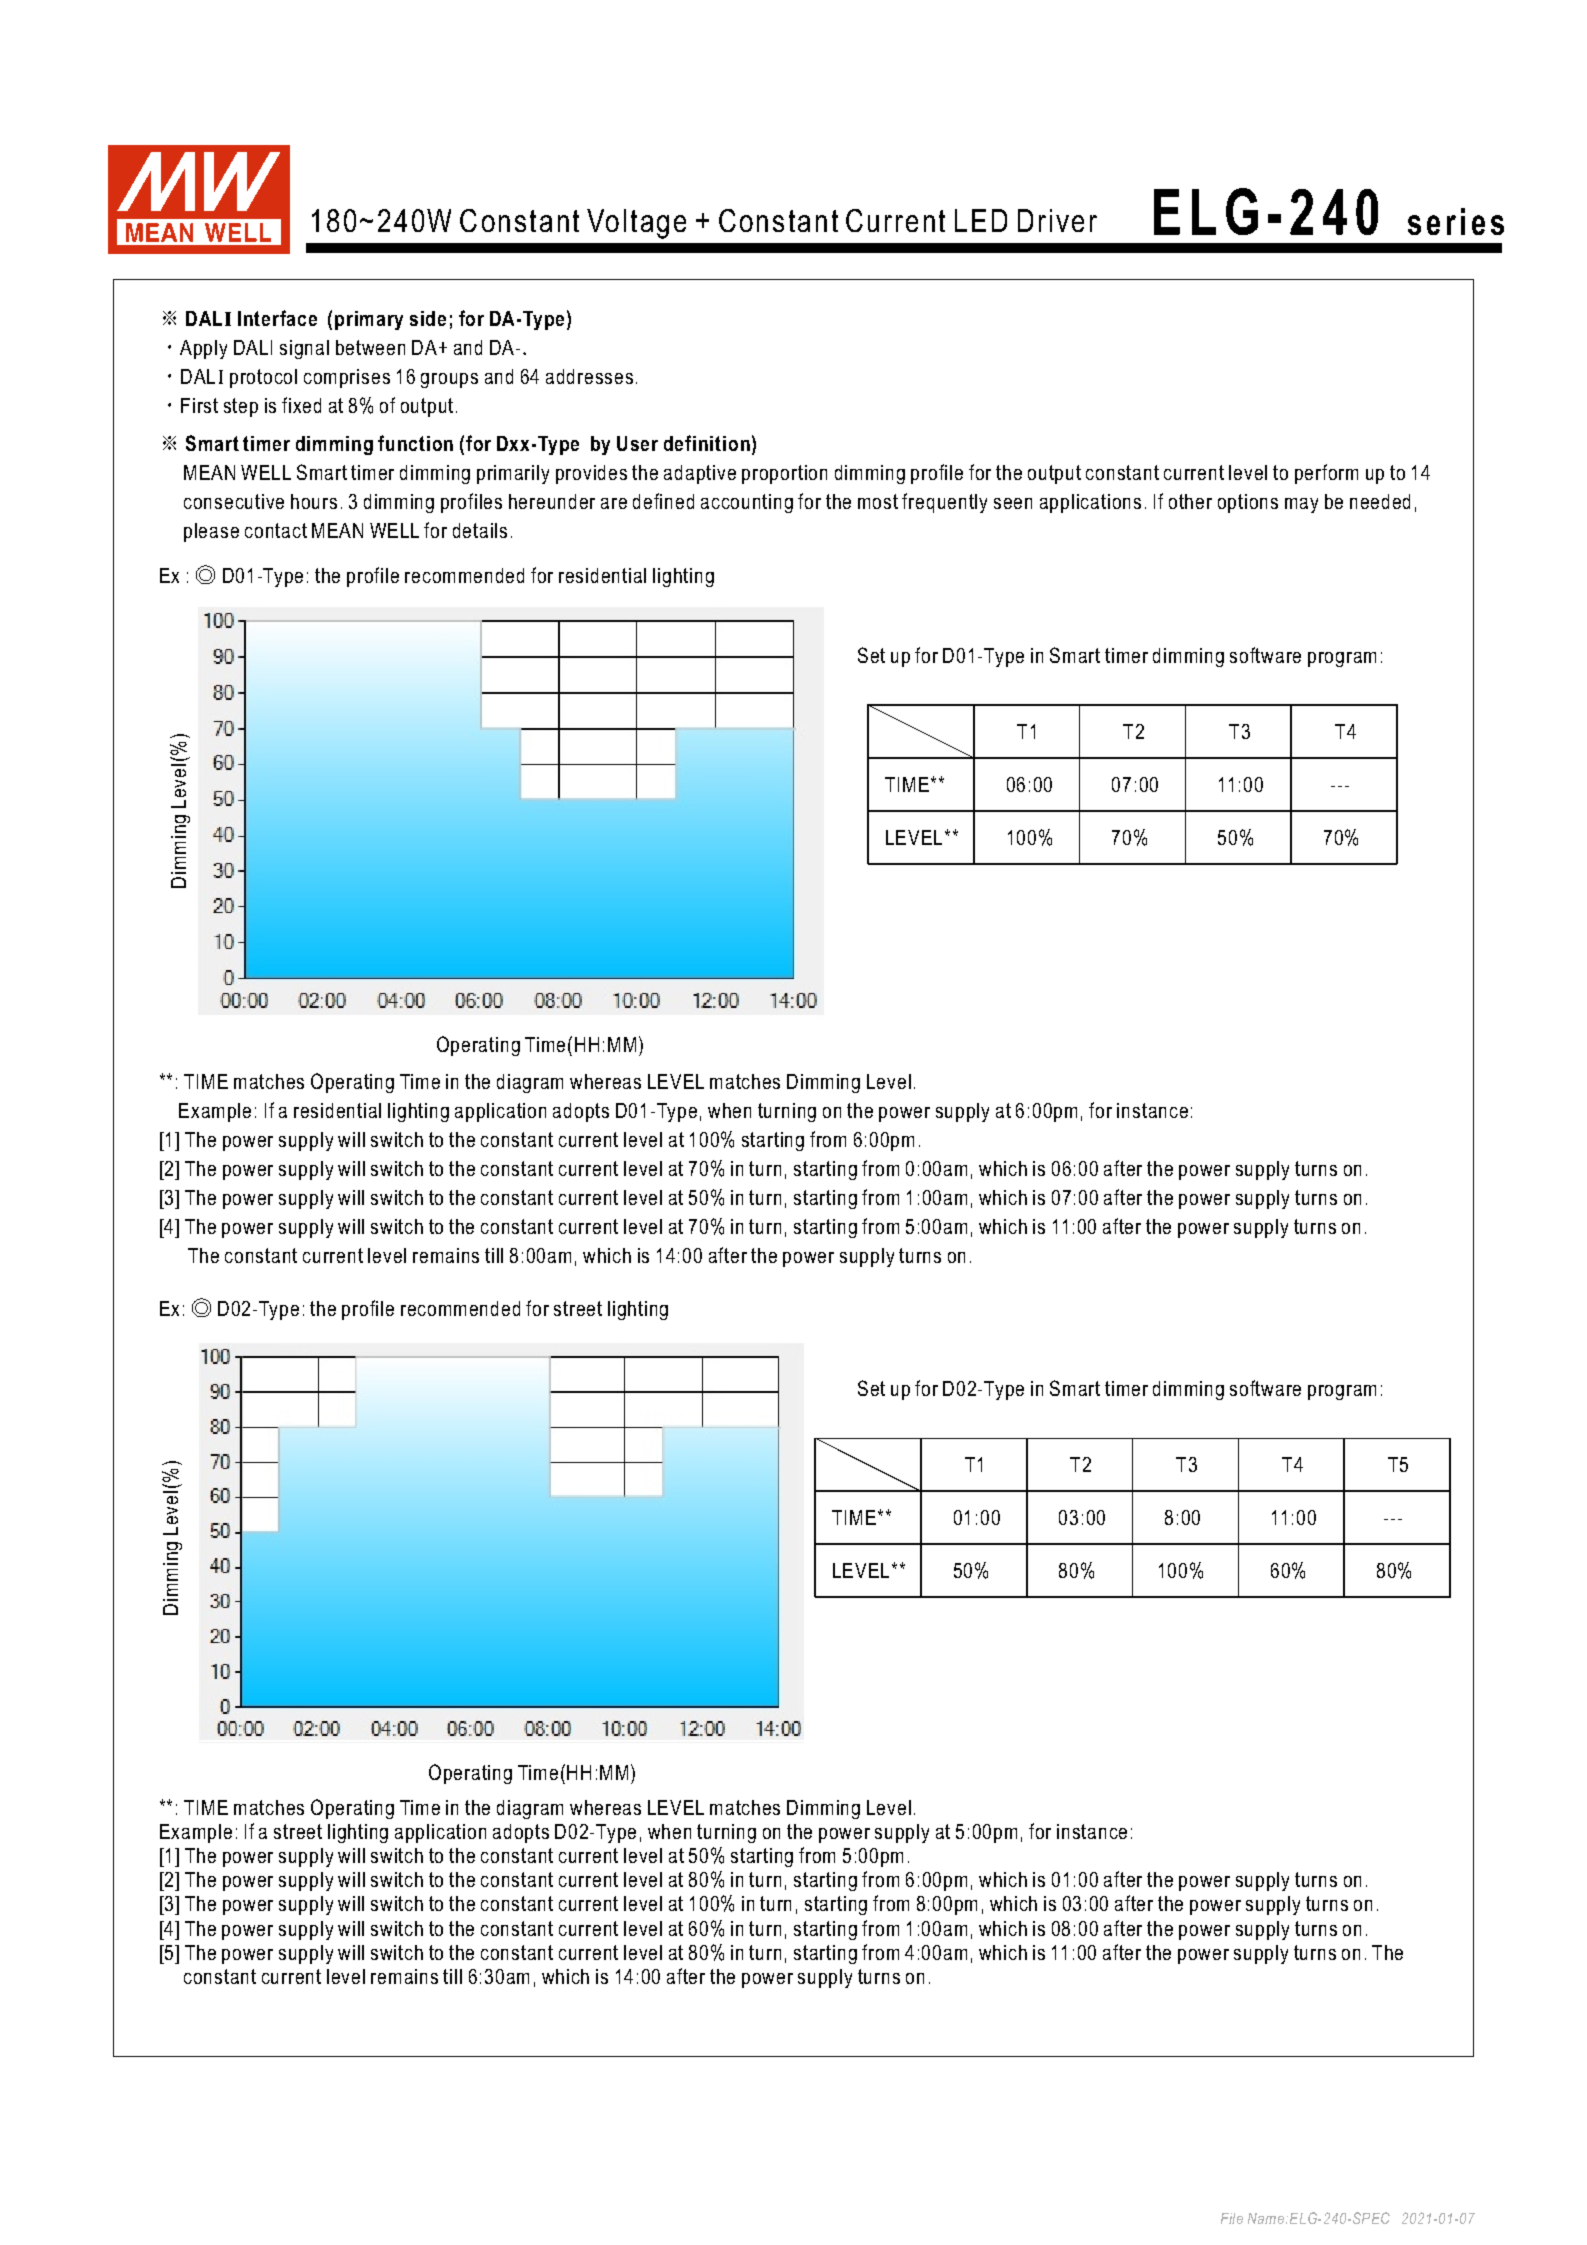 The image size is (1587, 2245). Describe the element at coordinates (370, 347) in the page. I see `between` at that location.
